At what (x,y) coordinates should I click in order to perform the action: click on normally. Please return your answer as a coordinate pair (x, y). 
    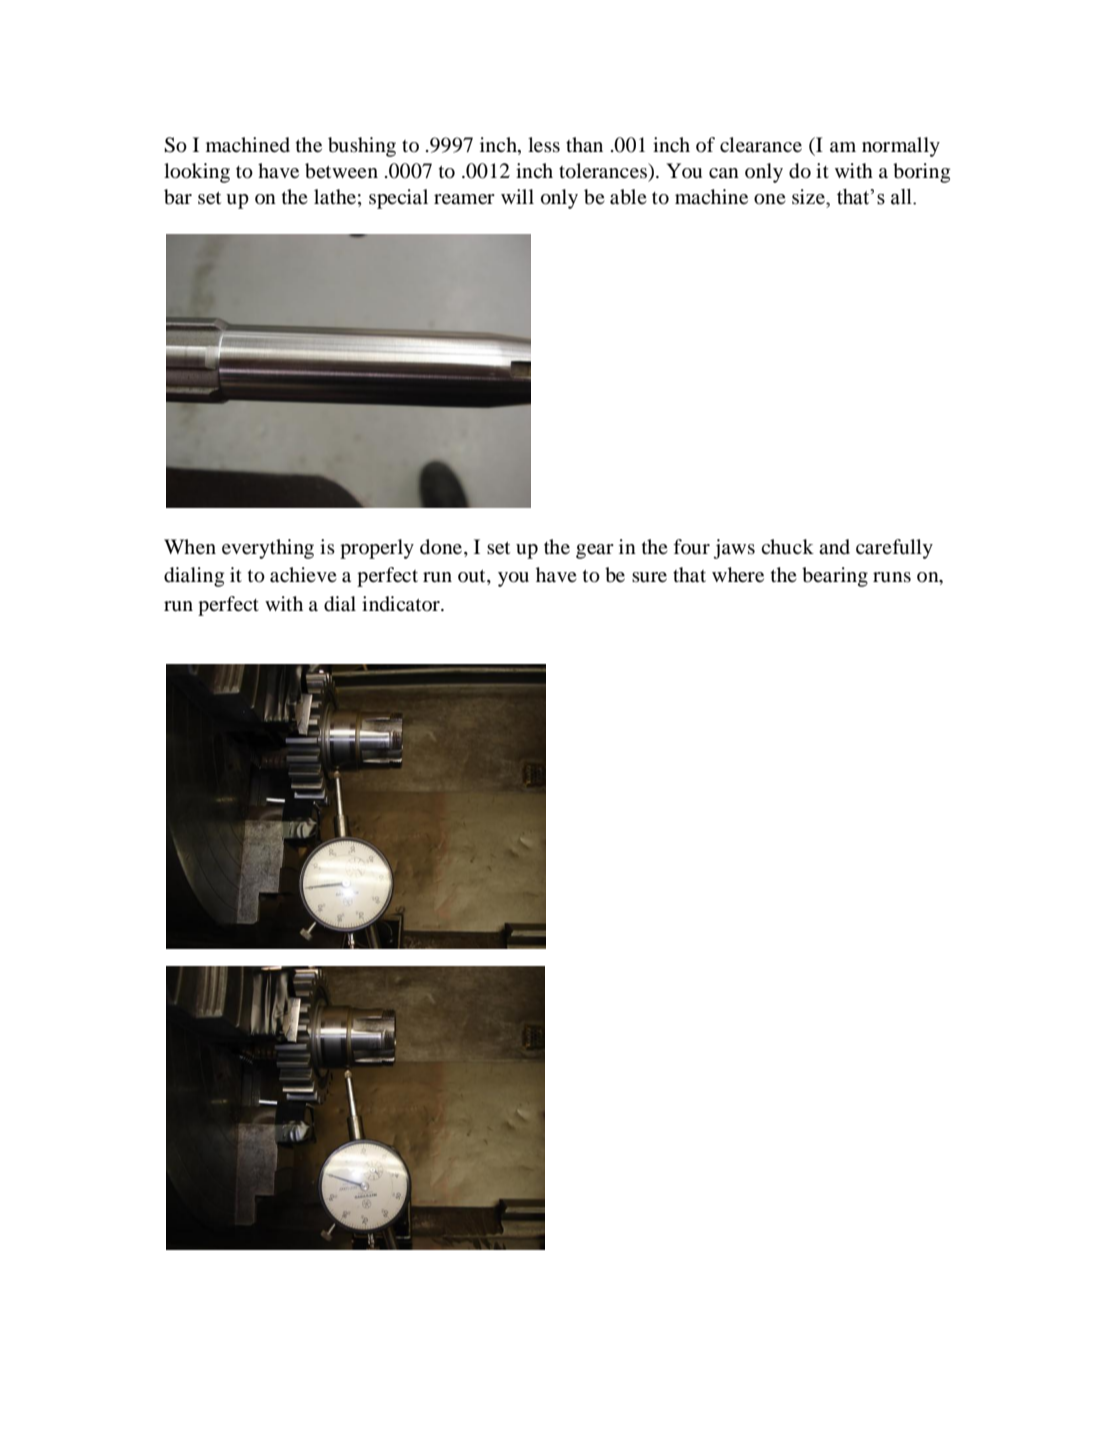
    Looking at the image, I should click on (901, 147).
